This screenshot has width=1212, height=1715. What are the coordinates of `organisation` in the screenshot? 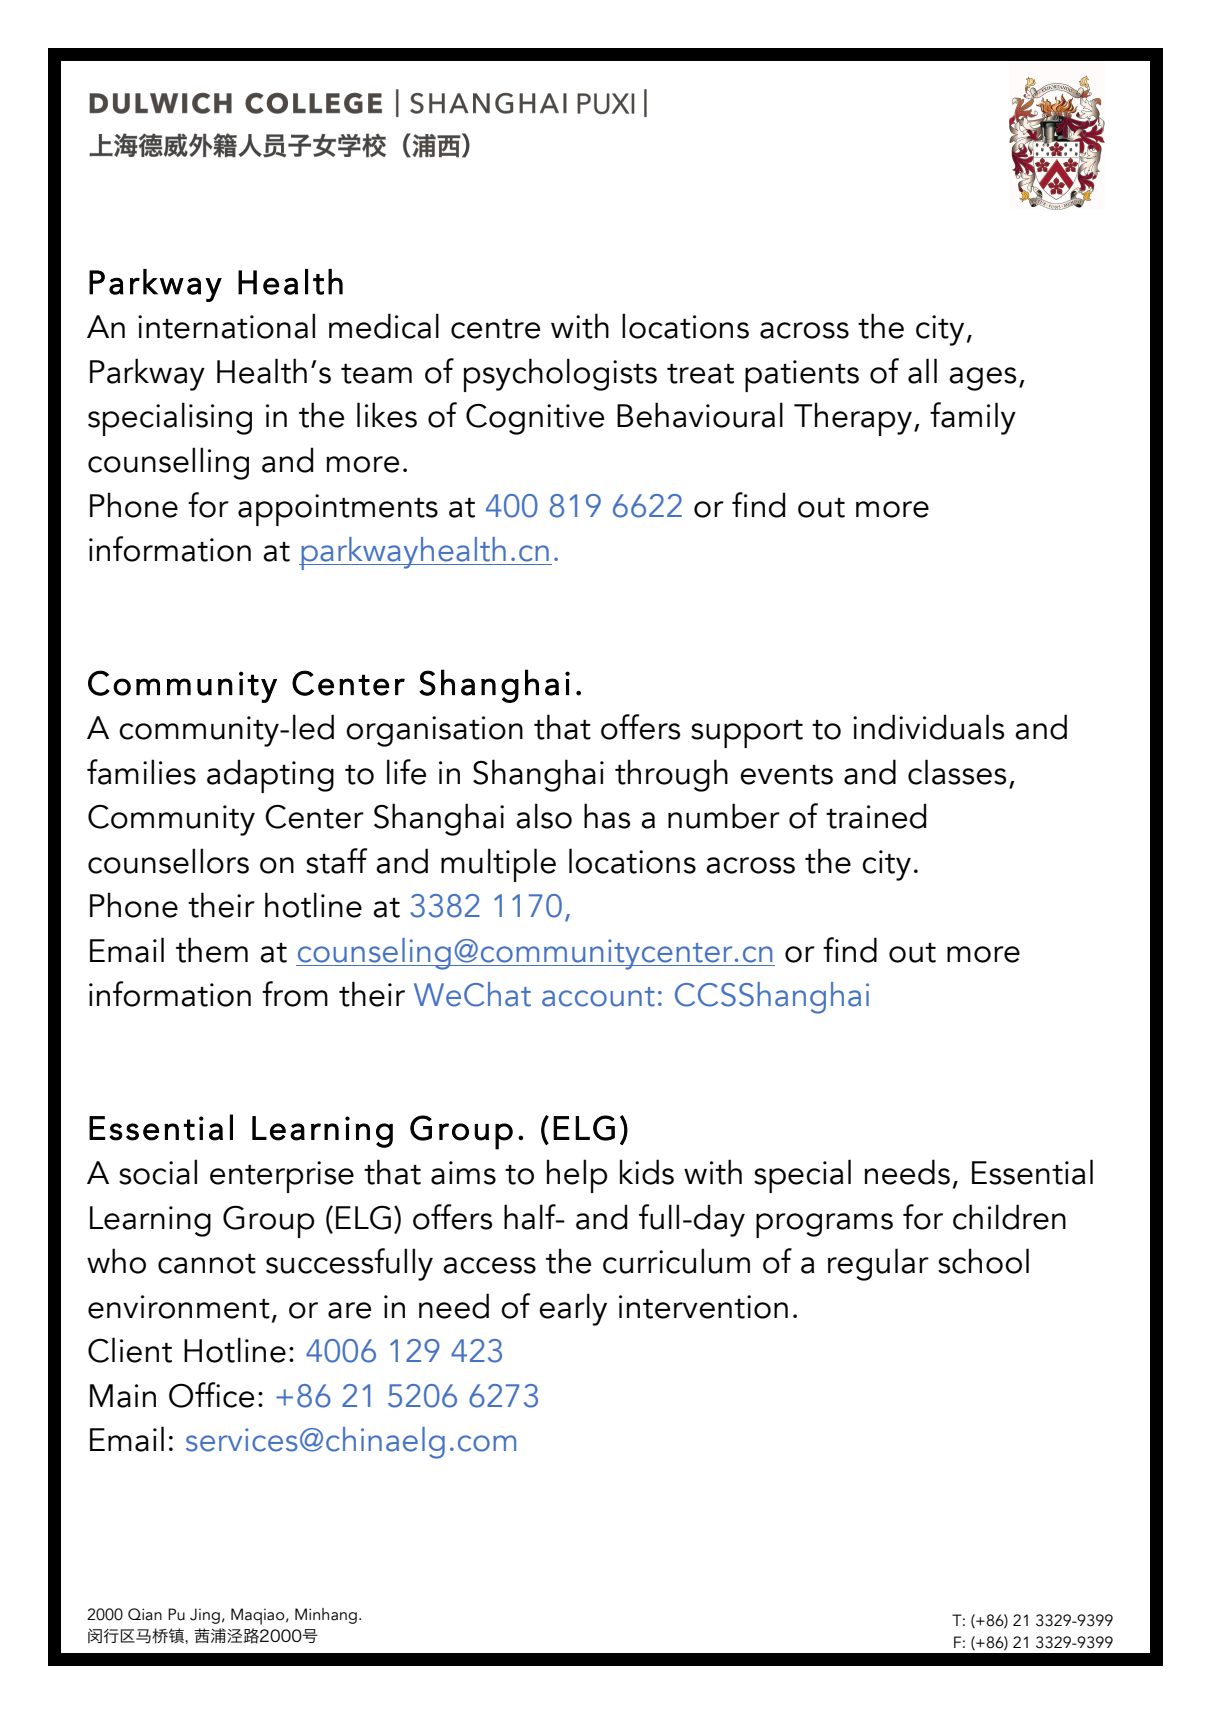 It's located at (434, 731).
